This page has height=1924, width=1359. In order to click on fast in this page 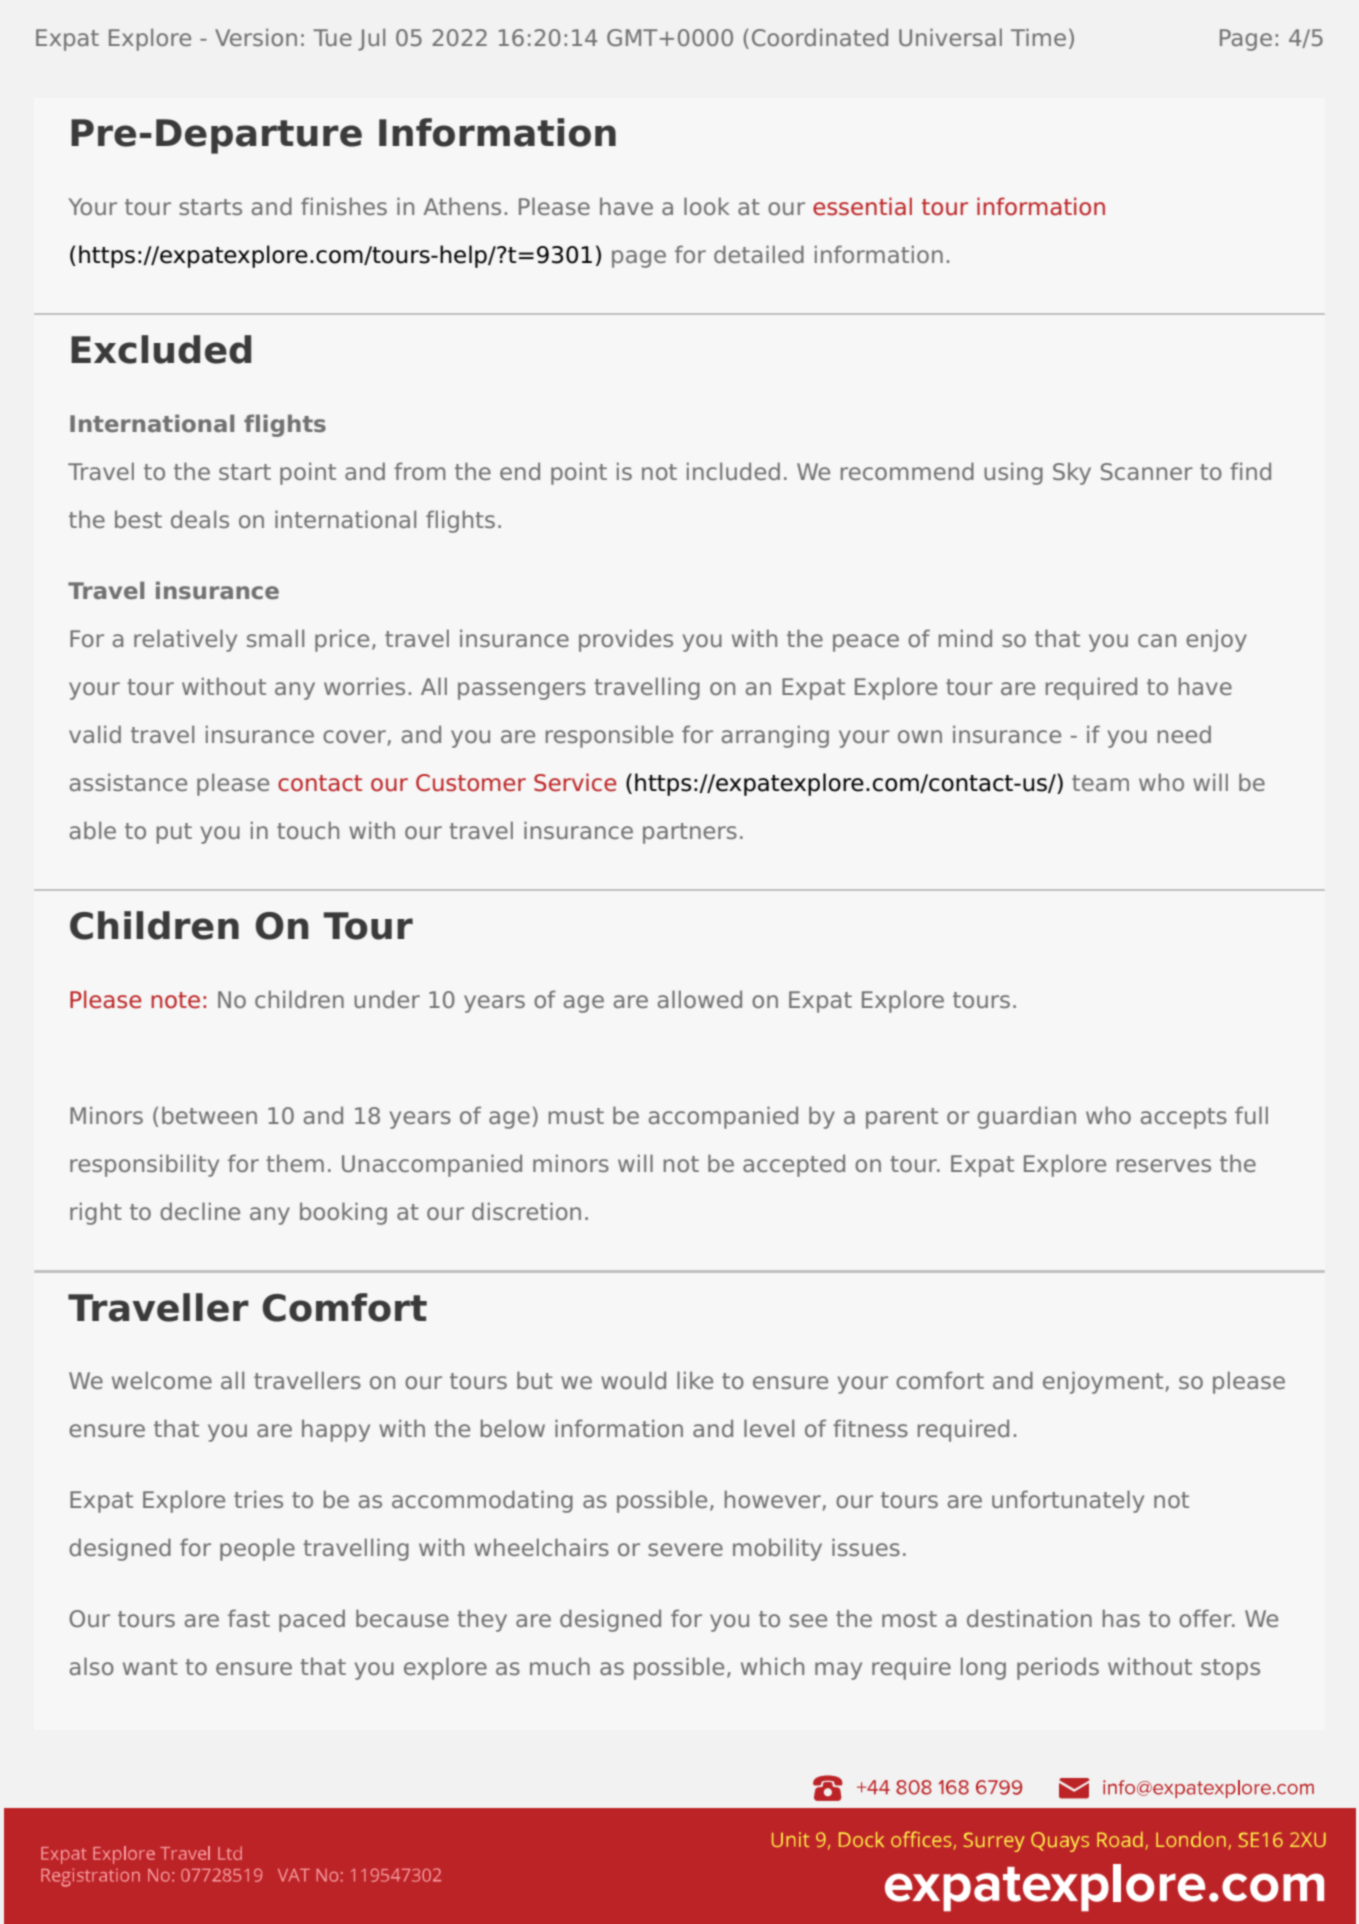, I will do `click(249, 1618)`.
